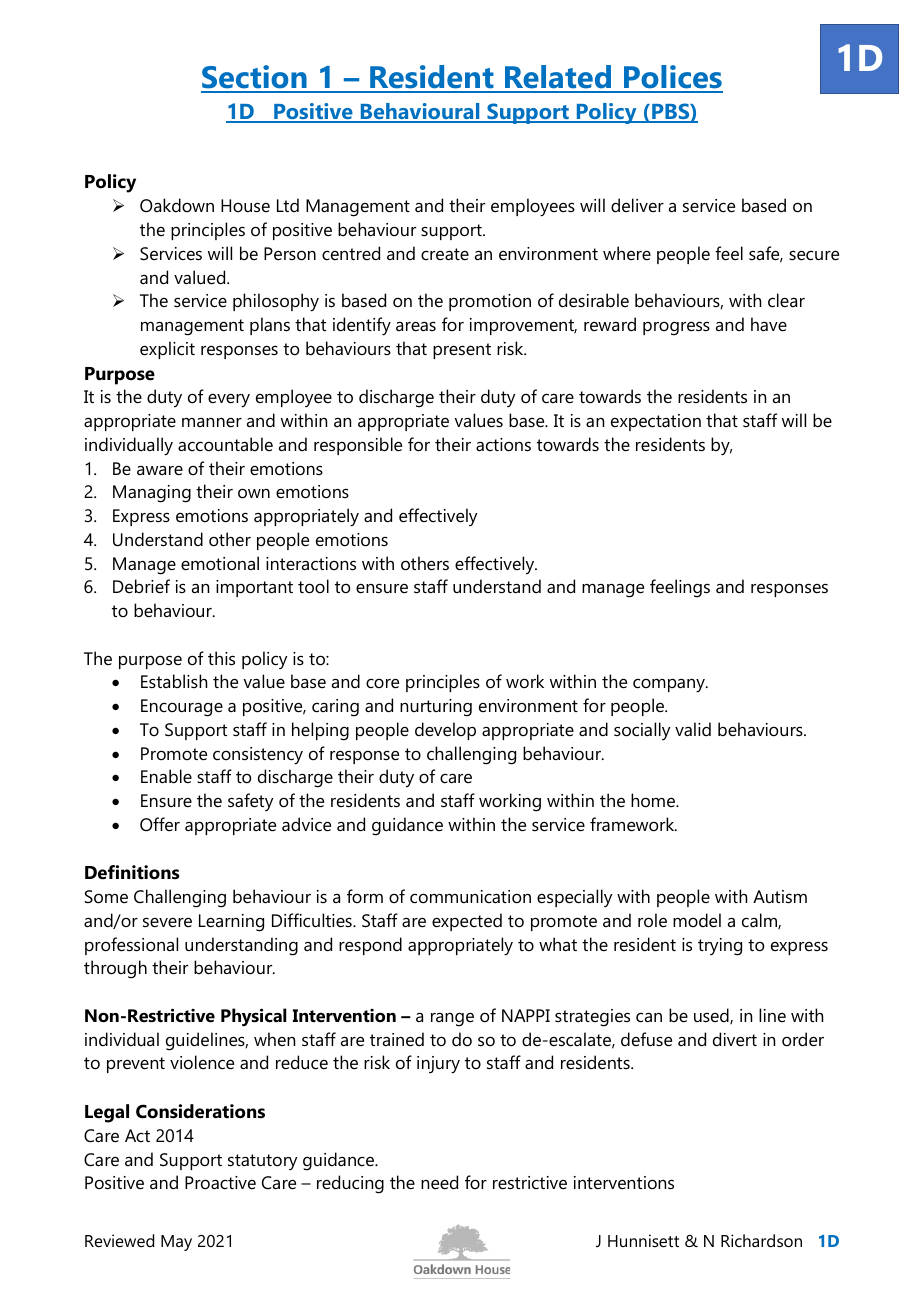 The width and height of the image is (924, 1307). I want to click on emotional, so click(220, 563).
